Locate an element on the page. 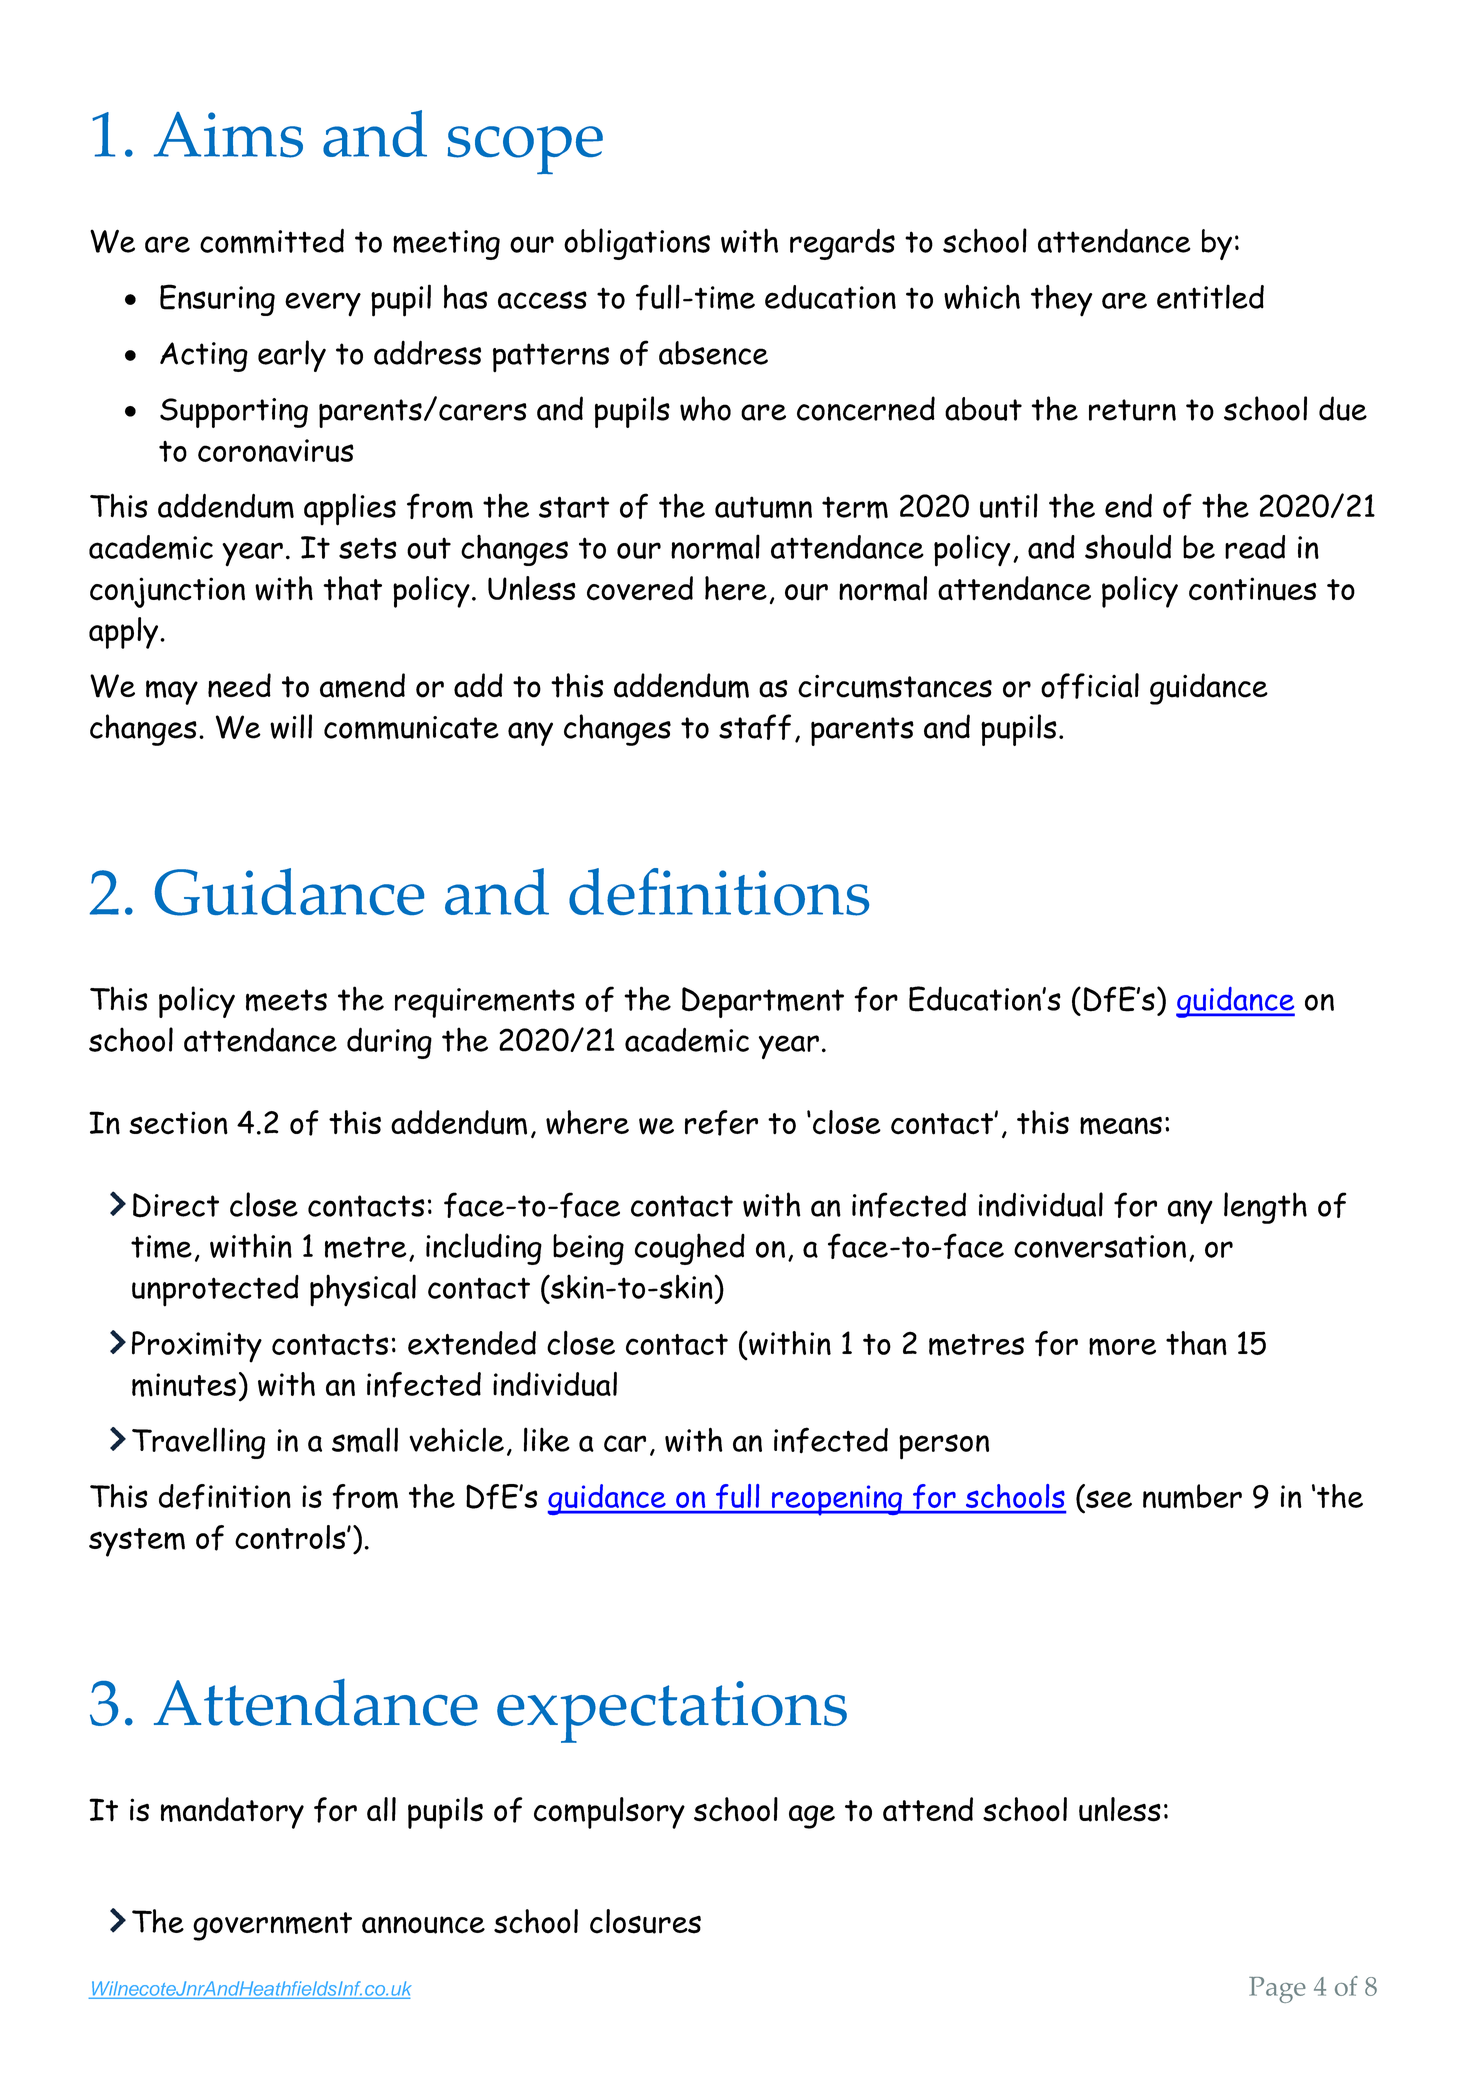 This page has height=2073, width=1466. entitled is located at coordinates (1210, 296).
